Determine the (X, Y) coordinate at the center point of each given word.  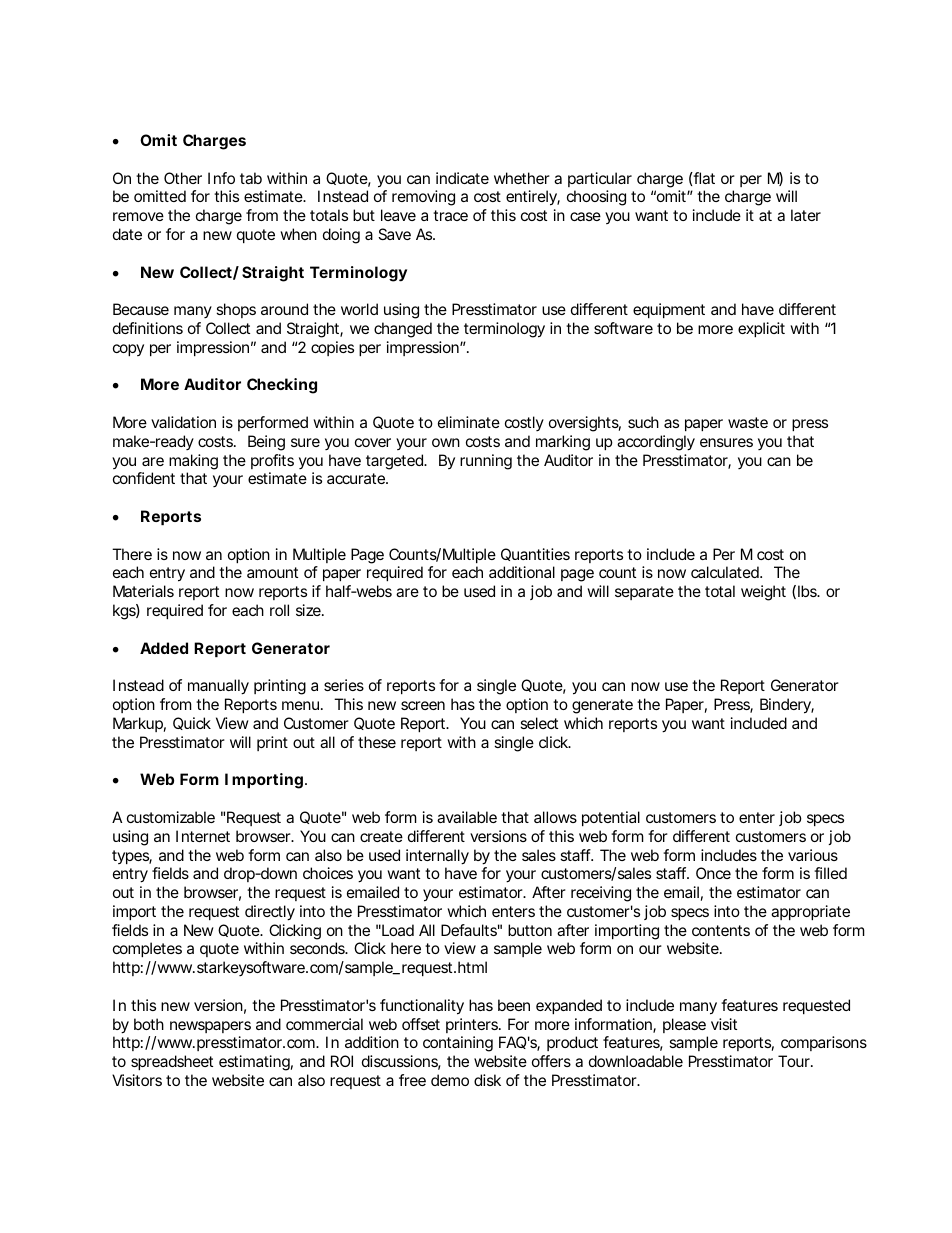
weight (763, 593)
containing (458, 1044)
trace (450, 215)
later (806, 215)
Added (164, 648)
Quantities (535, 554)
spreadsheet (172, 1062)
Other (183, 178)
